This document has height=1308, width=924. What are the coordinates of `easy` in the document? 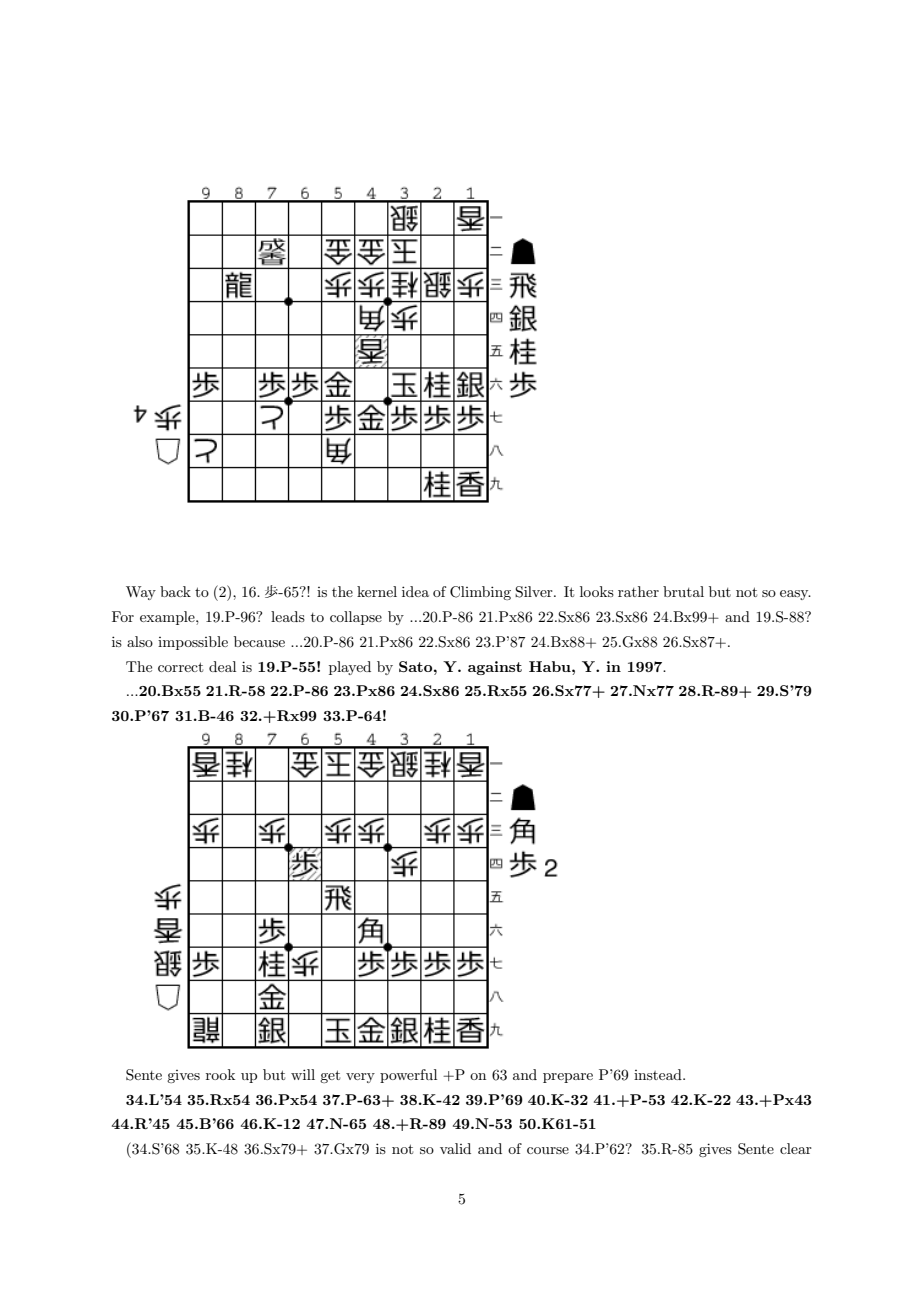 It's located at (795, 595).
